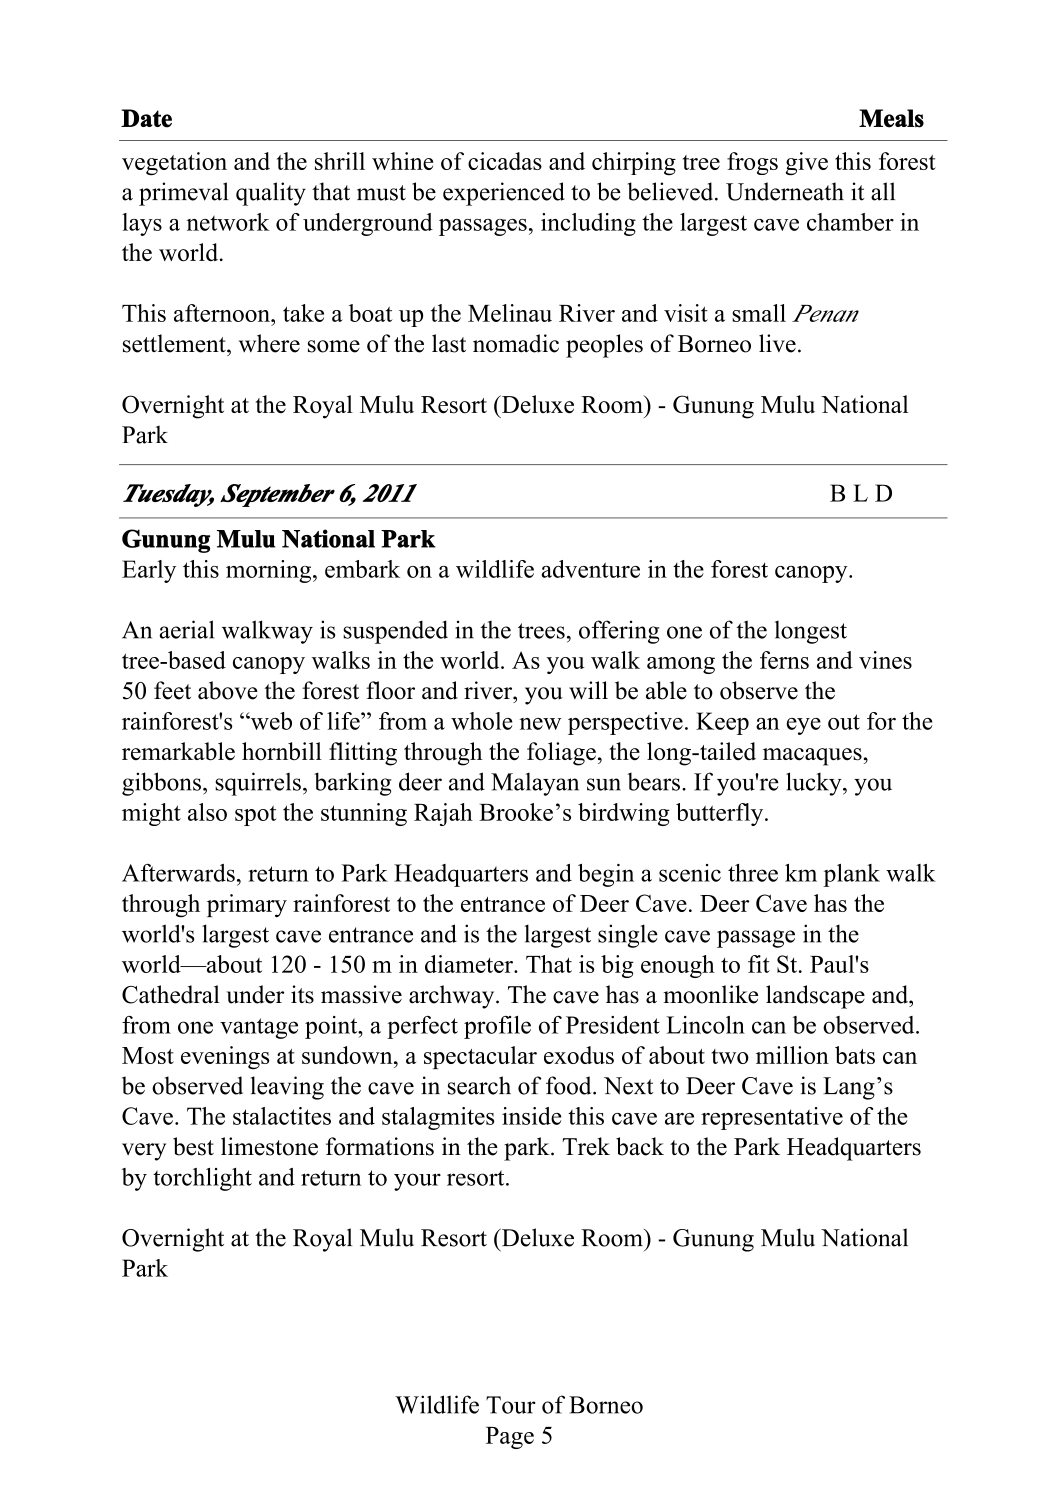 The height and width of the page is (1507, 1064). Describe the element at coordinates (271, 194) in the page. I see `quality` at that location.
